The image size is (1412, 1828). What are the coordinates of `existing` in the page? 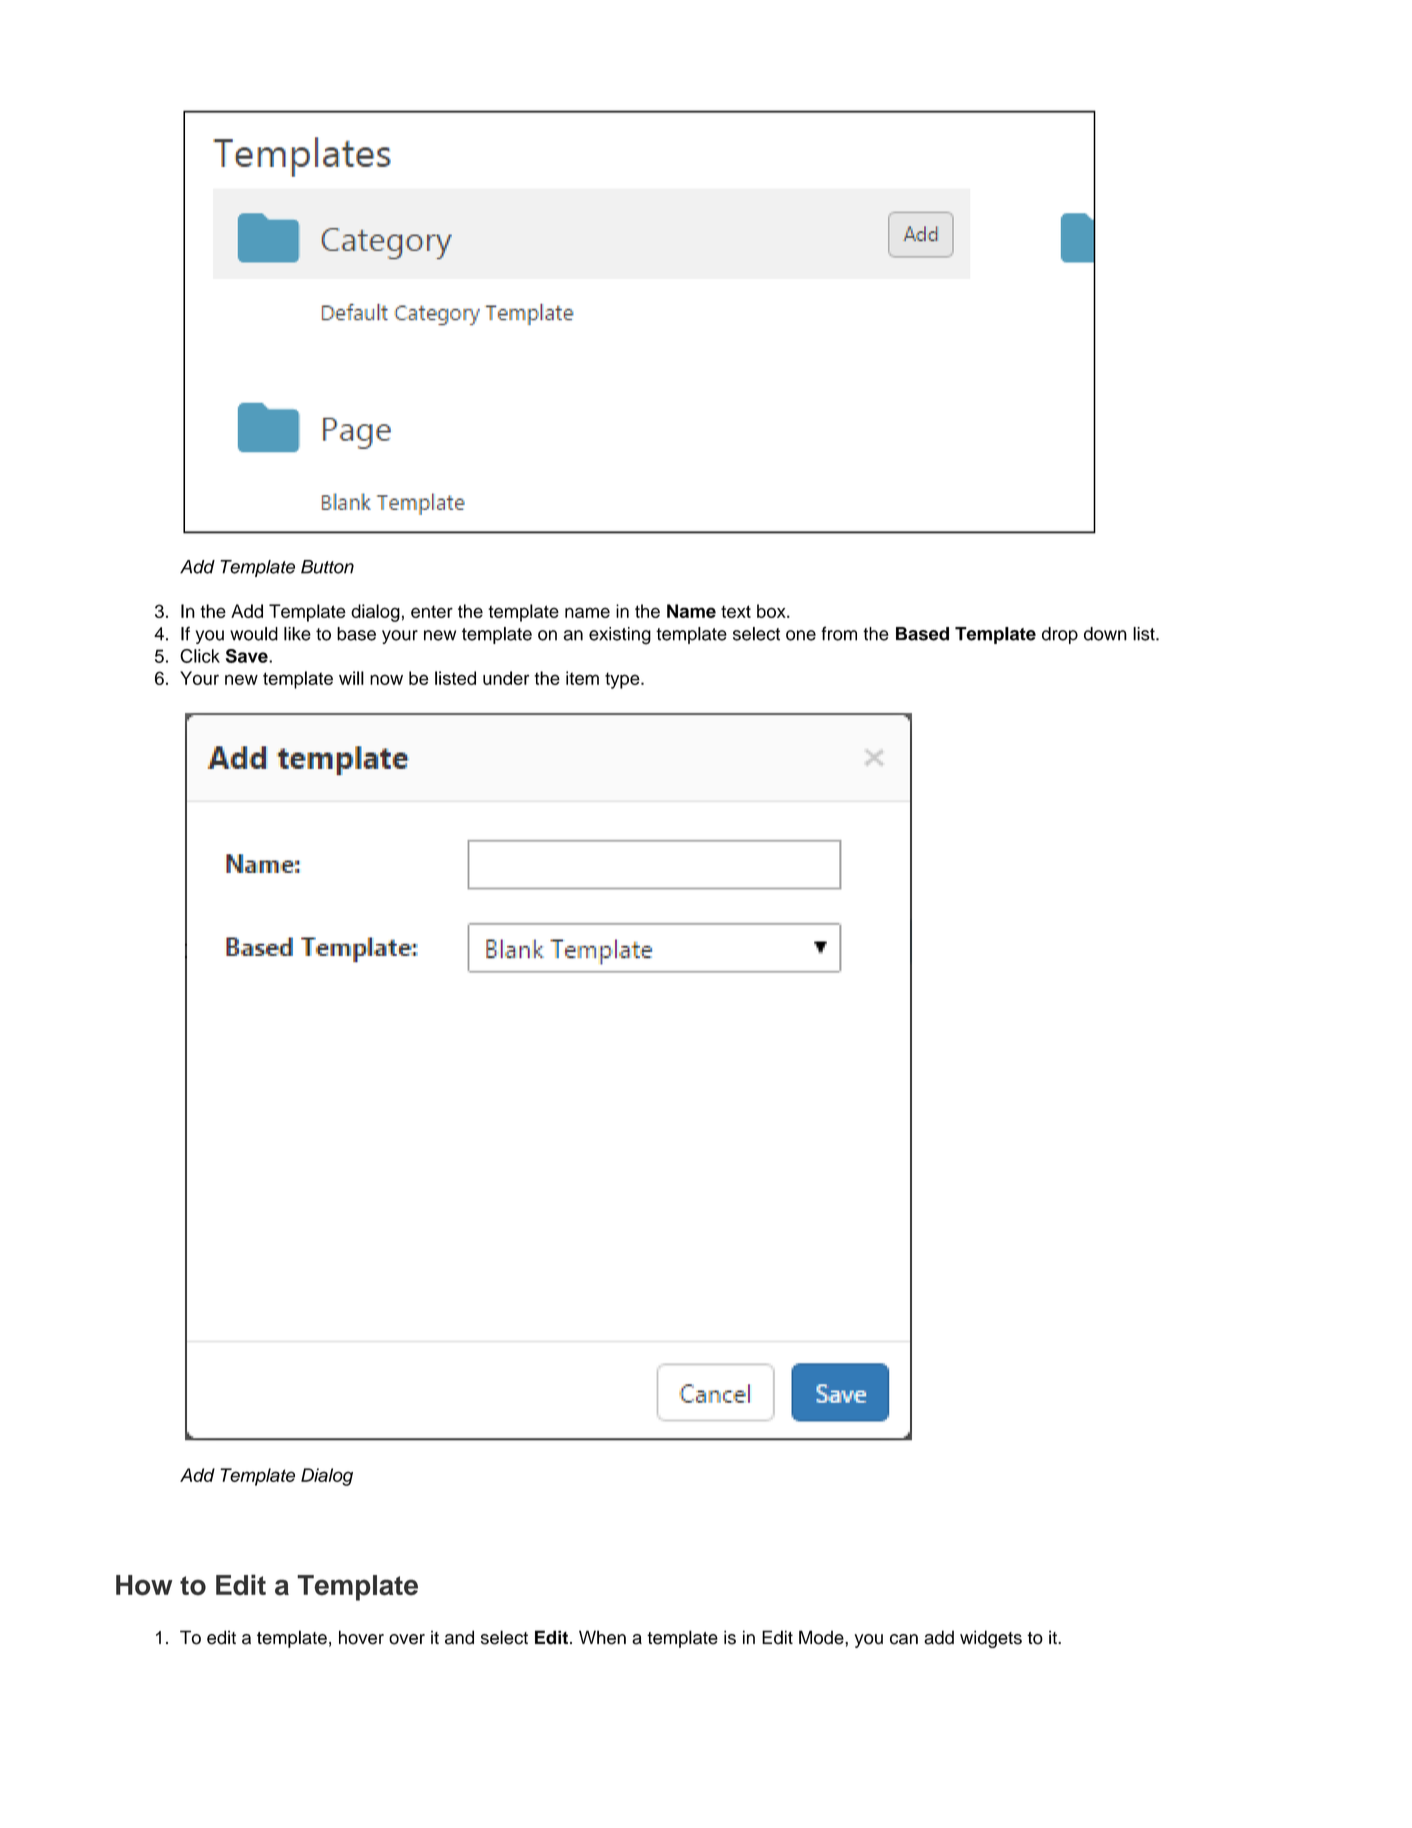 It's located at (620, 636).
